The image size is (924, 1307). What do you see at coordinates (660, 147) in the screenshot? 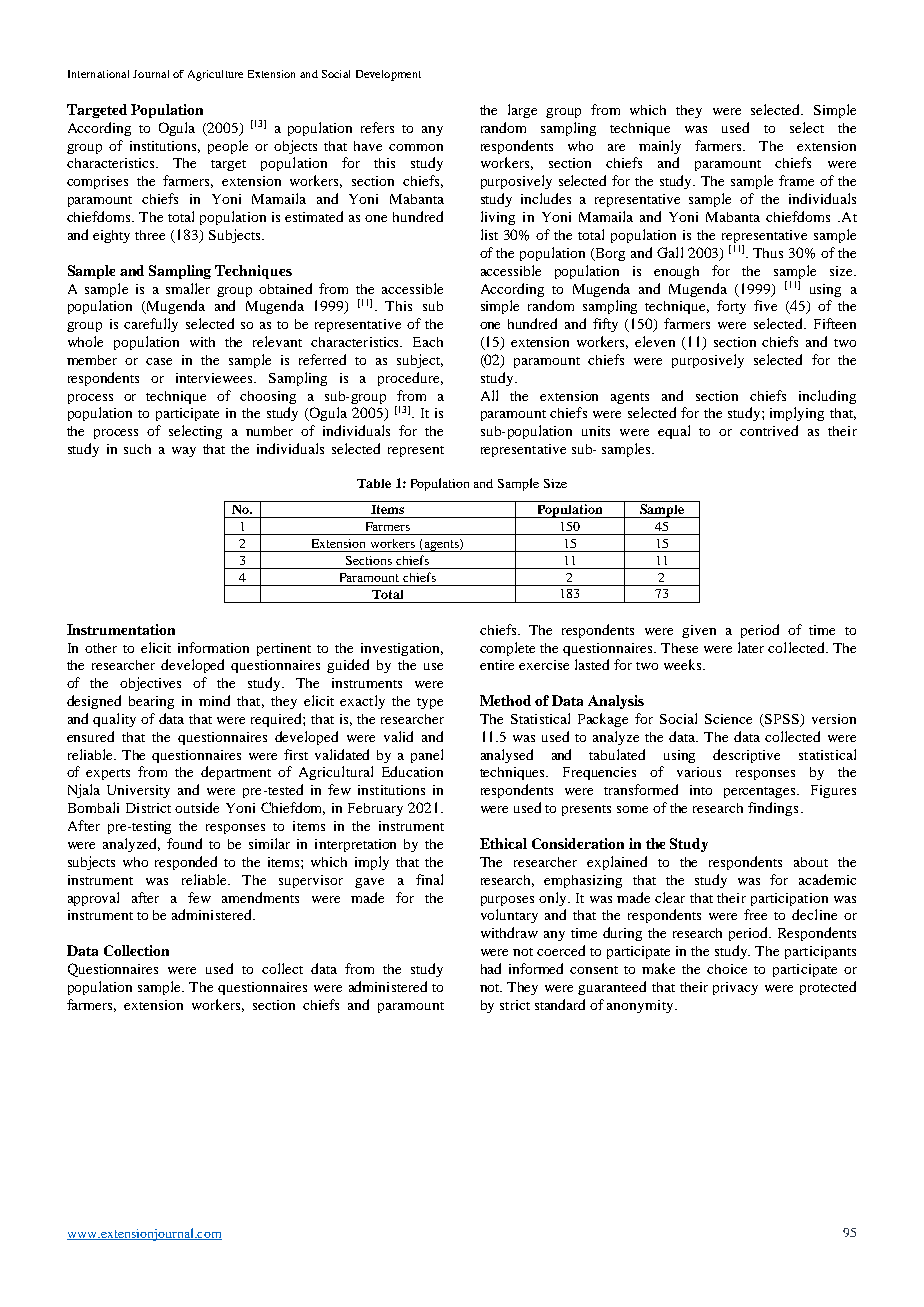
I see `mainly` at bounding box center [660, 147].
